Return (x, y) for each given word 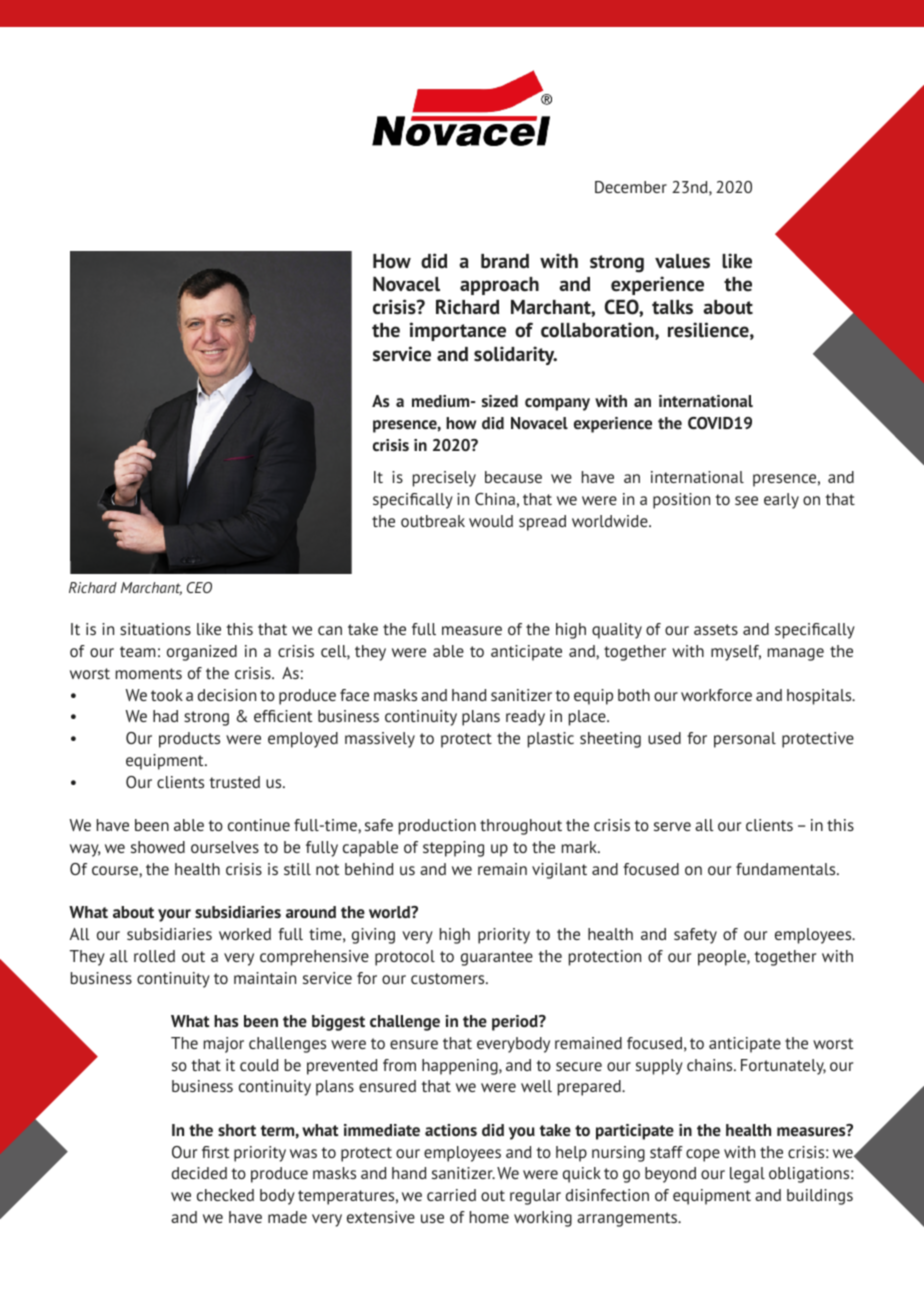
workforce (716, 695)
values (682, 261)
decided (199, 1173)
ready (525, 718)
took (167, 695)
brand (505, 261)
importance (458, 331)
